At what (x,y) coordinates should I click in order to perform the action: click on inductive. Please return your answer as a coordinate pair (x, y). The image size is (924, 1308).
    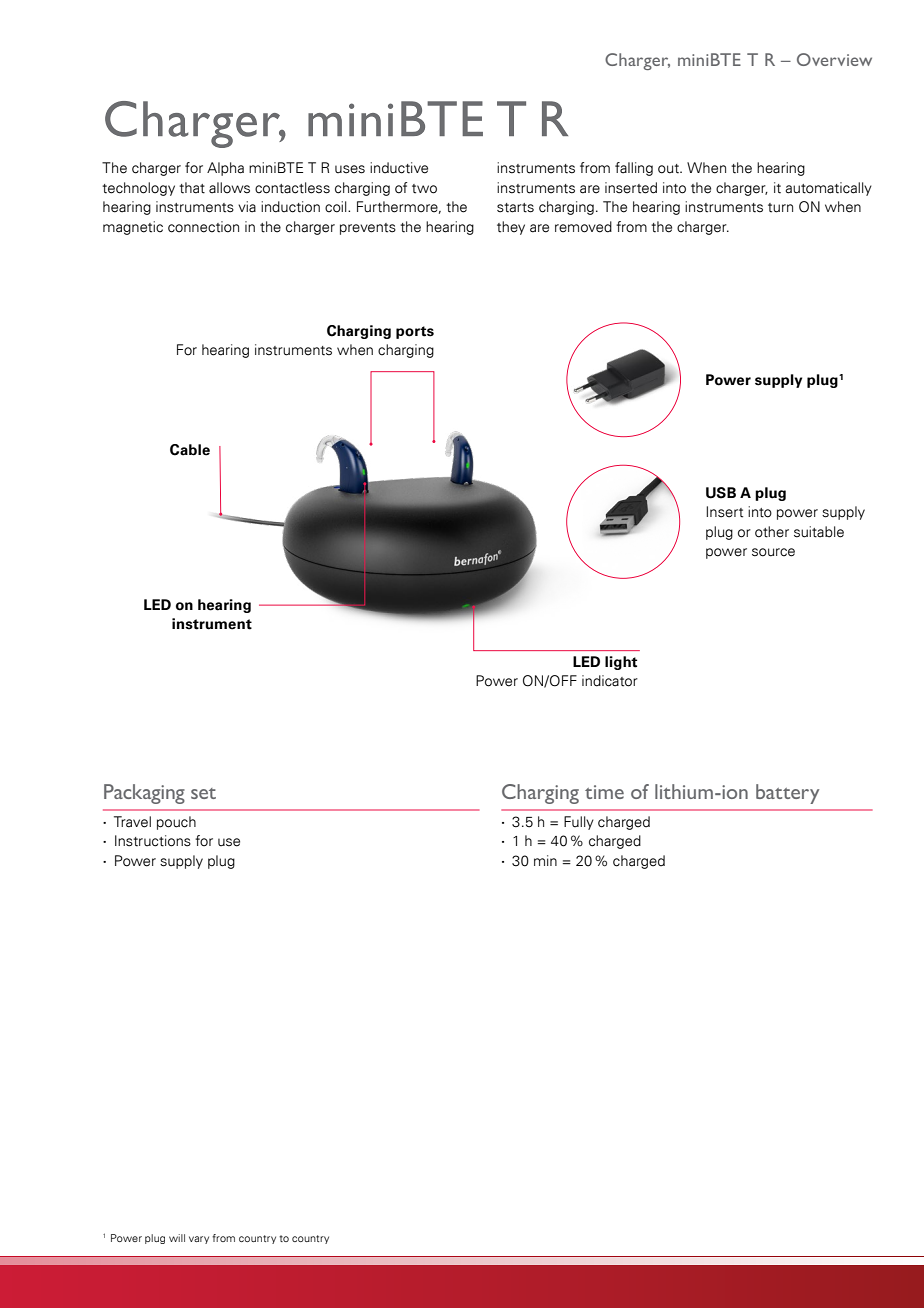
    Looking at the image, I should click on (399, 168).
